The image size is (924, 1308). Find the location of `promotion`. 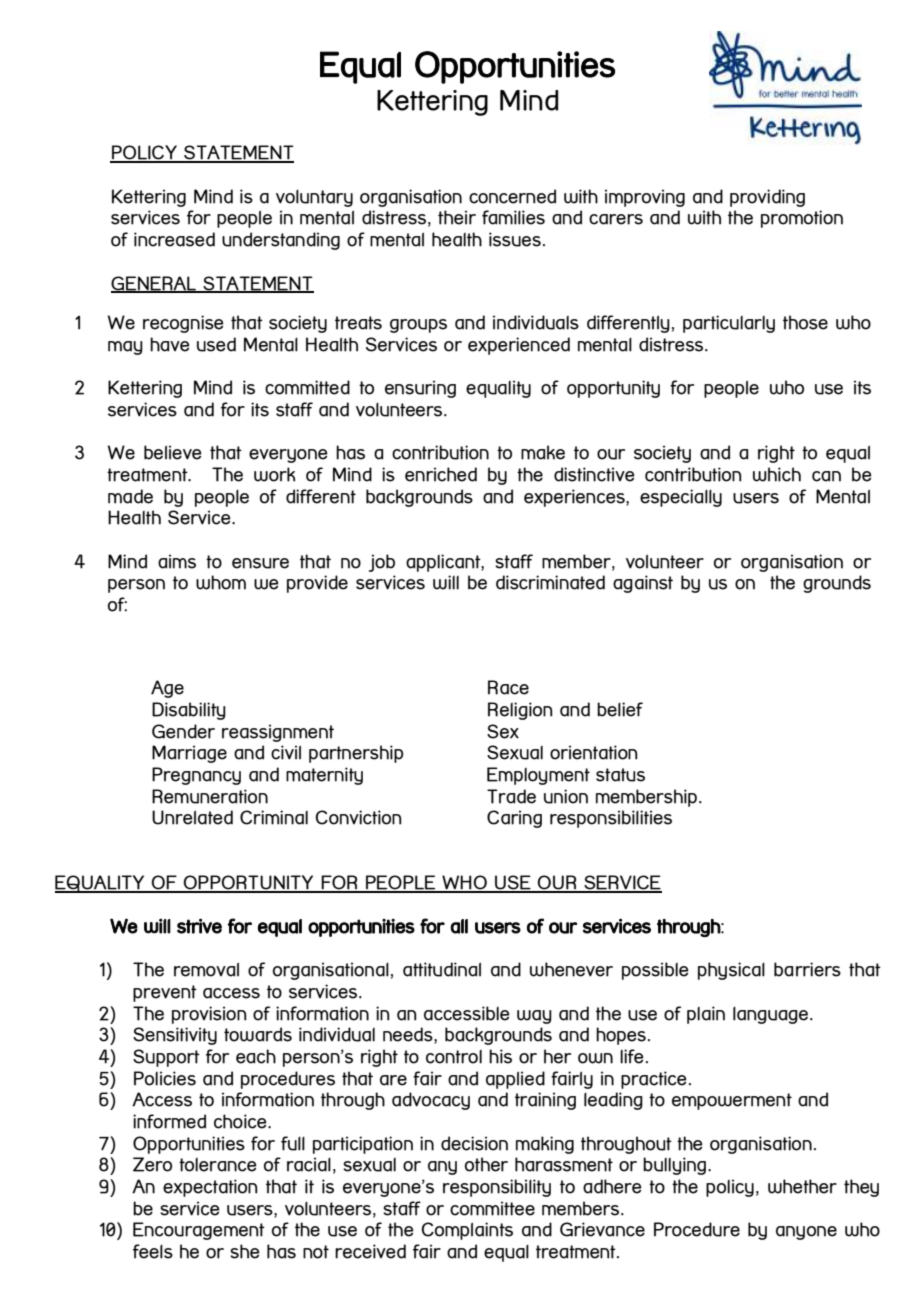

promotion is located at coordinates (802, 219).
